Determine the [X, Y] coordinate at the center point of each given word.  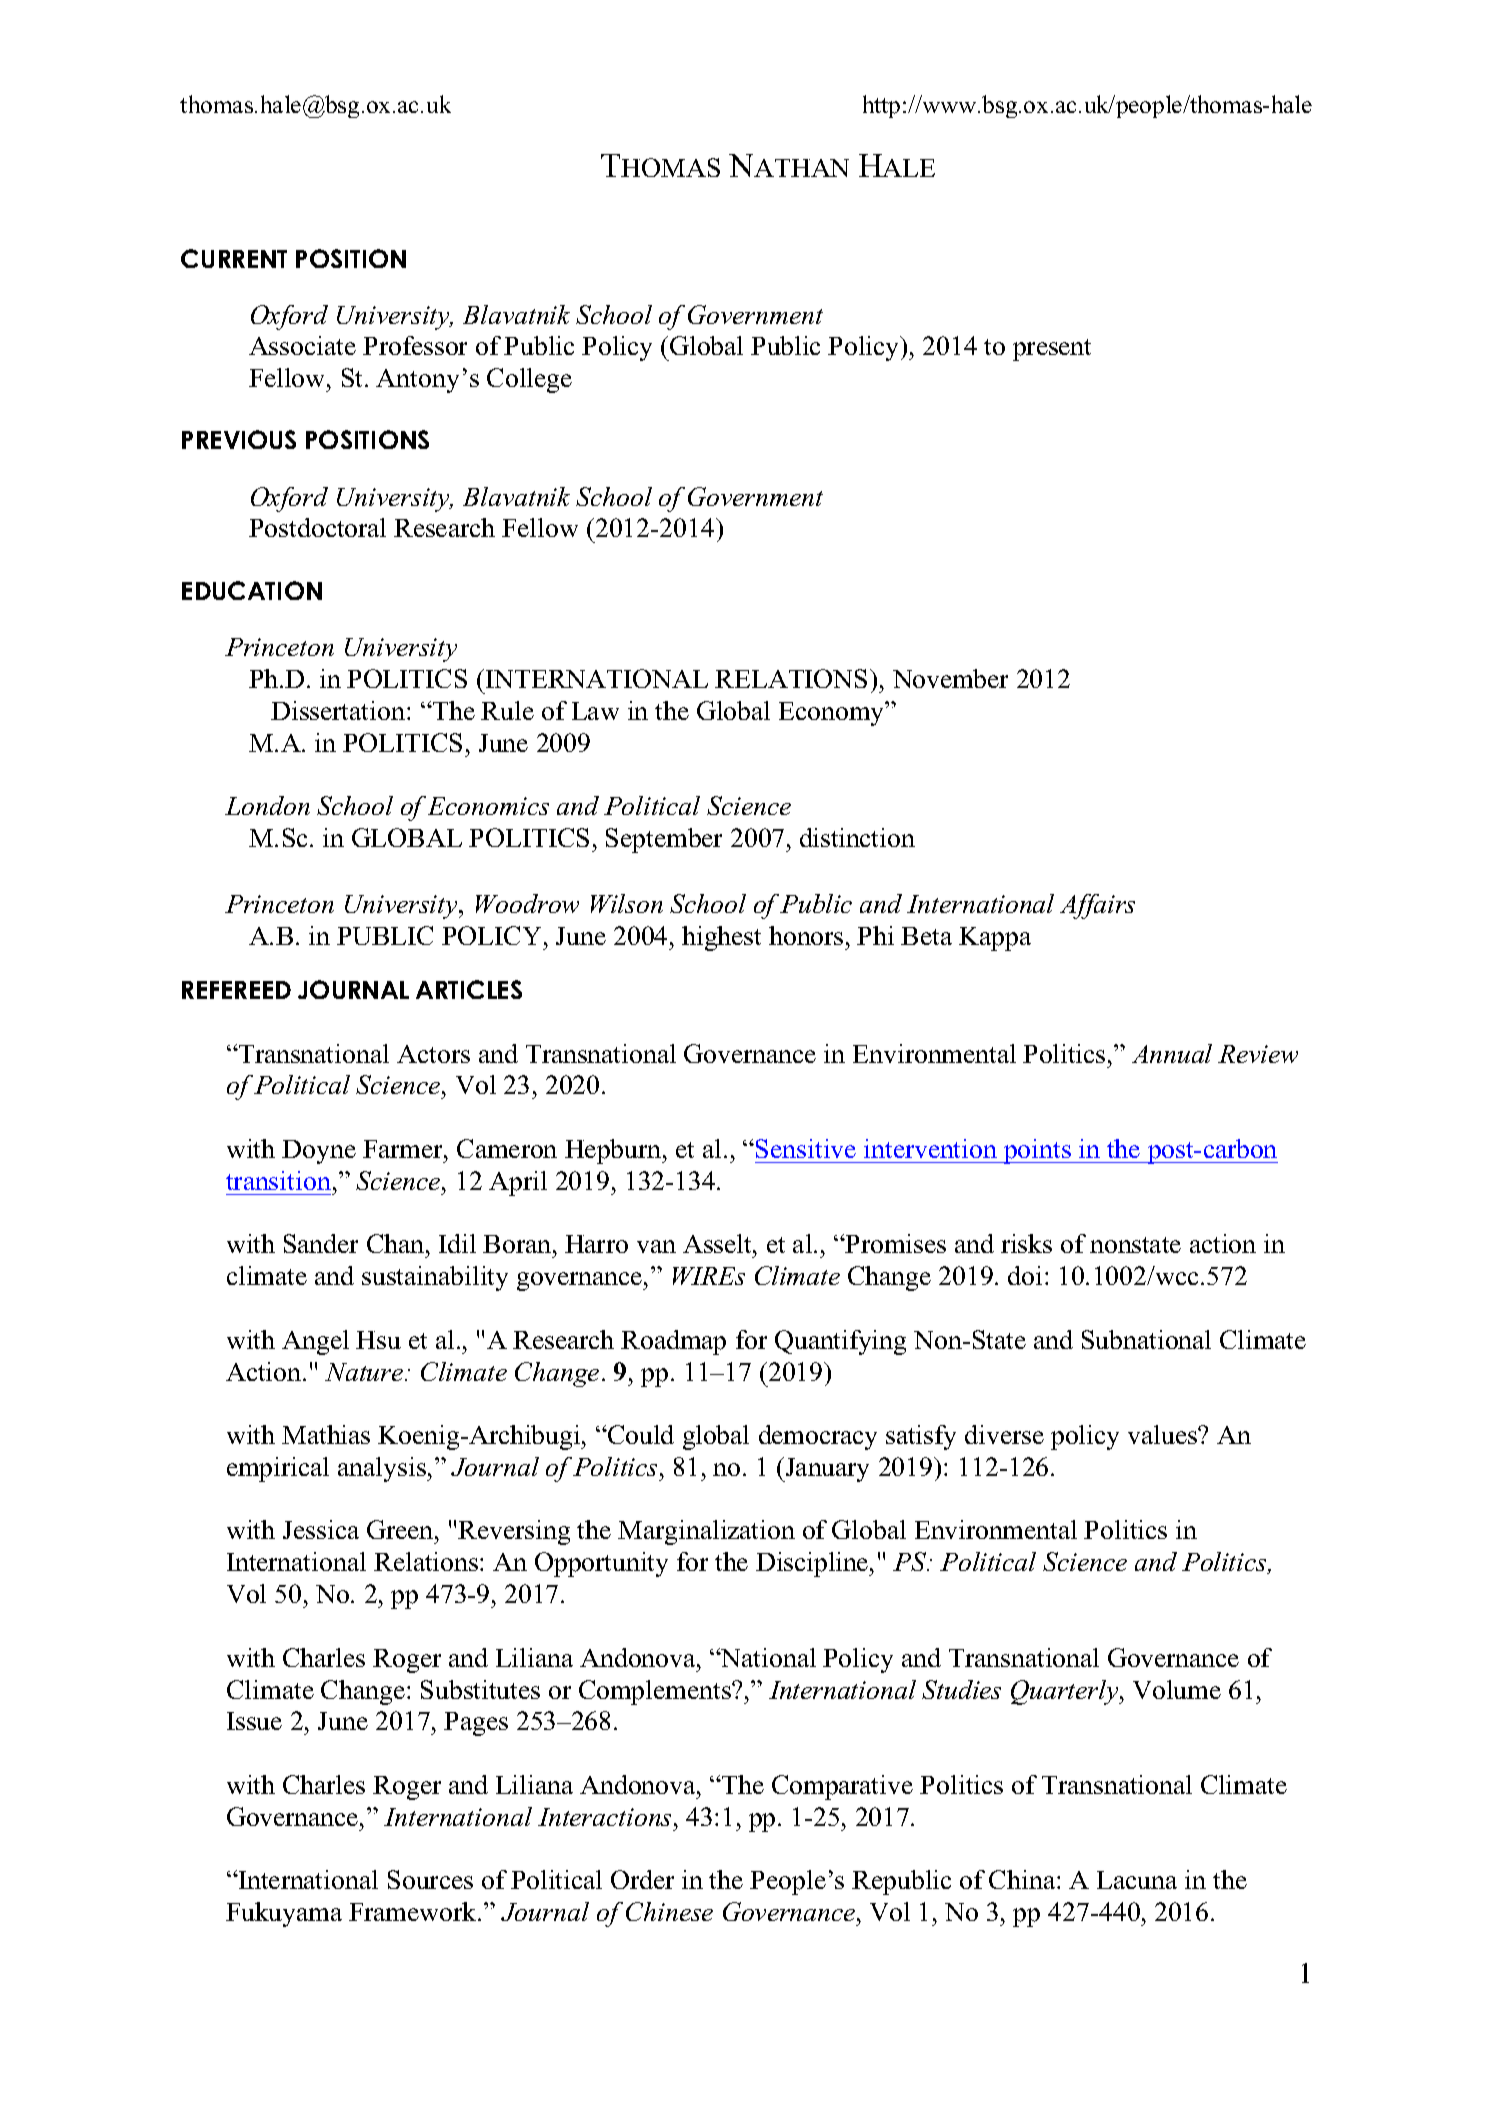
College [529, 380]
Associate [302, 345]
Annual [1172, 1053]
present [1052, 350]
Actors [433, 1054]
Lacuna [1137, 1880]
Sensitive [806, 1148]
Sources [430, 1879]
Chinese [669, 1911]
